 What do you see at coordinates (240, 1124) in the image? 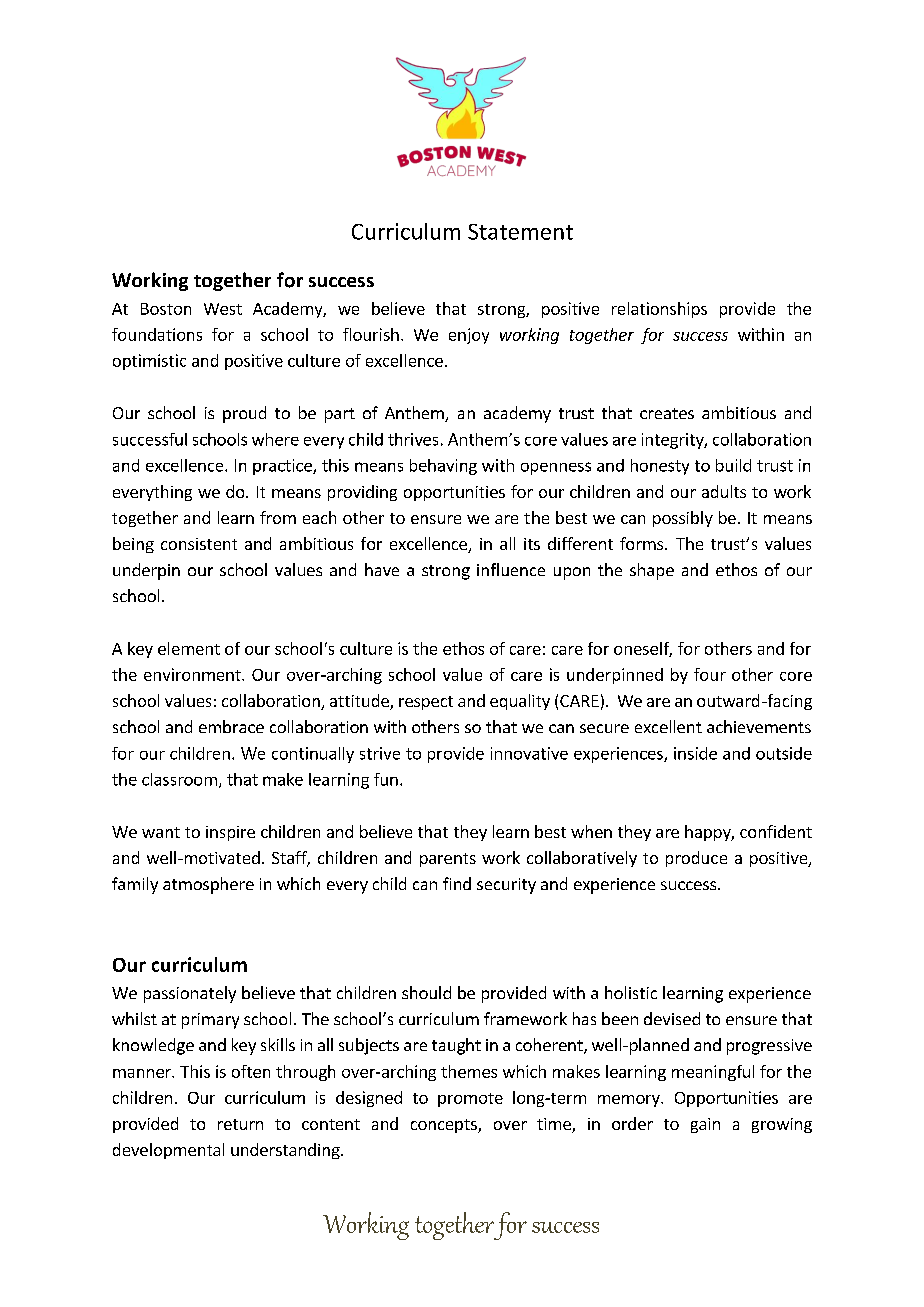
I see `return` at bounding box center [240, 1124].
